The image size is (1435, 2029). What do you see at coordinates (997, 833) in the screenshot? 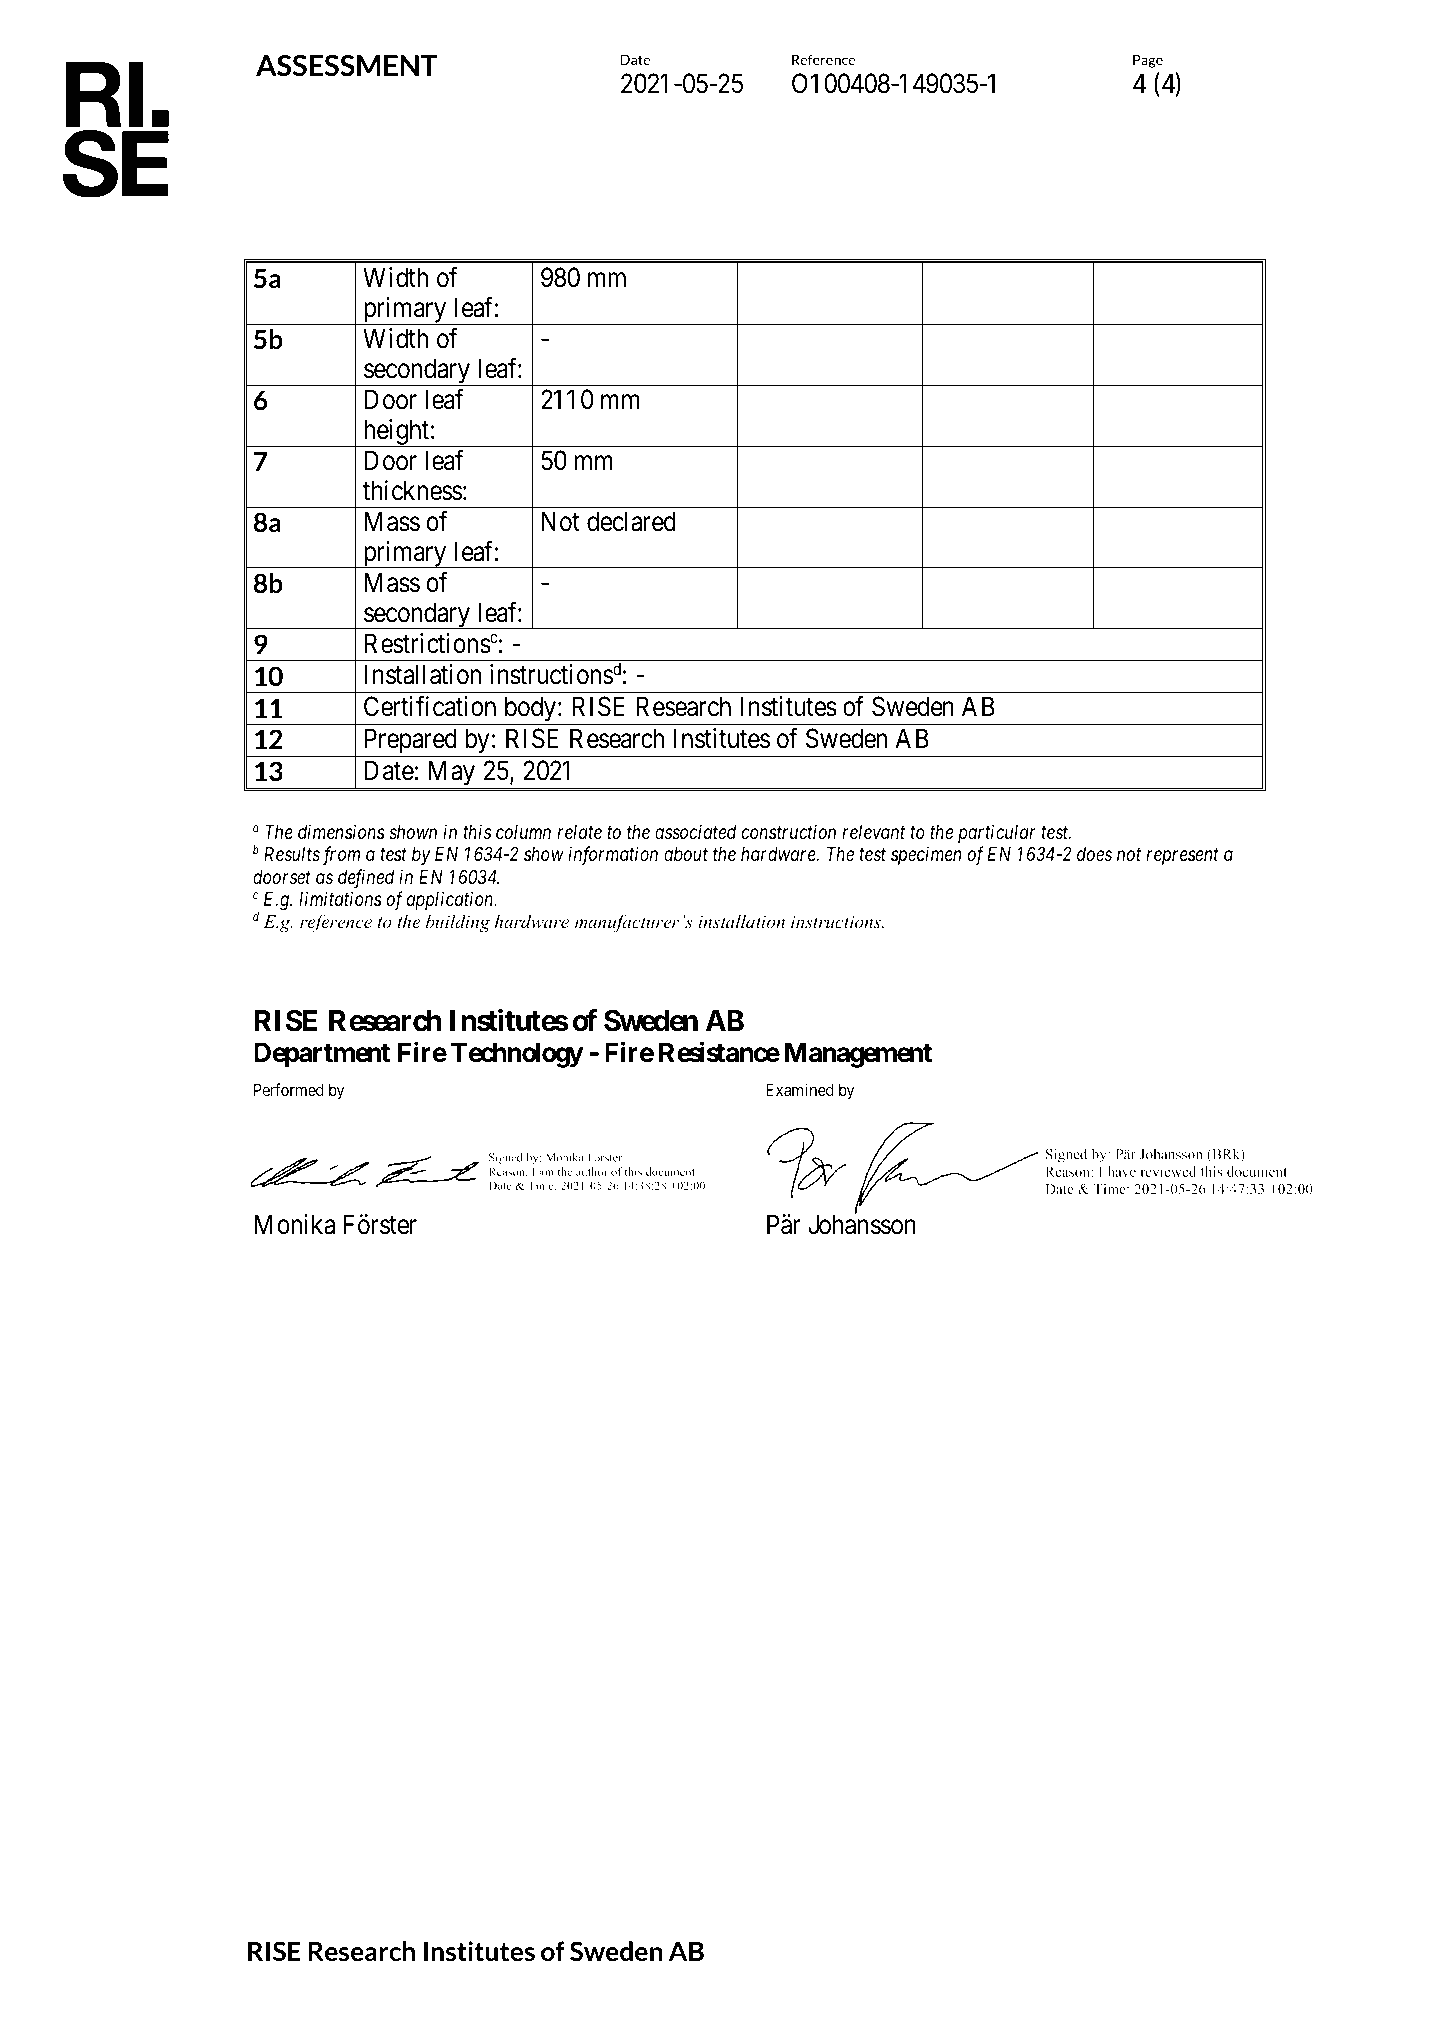
I see `particular` at bounding box center [997, 833].
